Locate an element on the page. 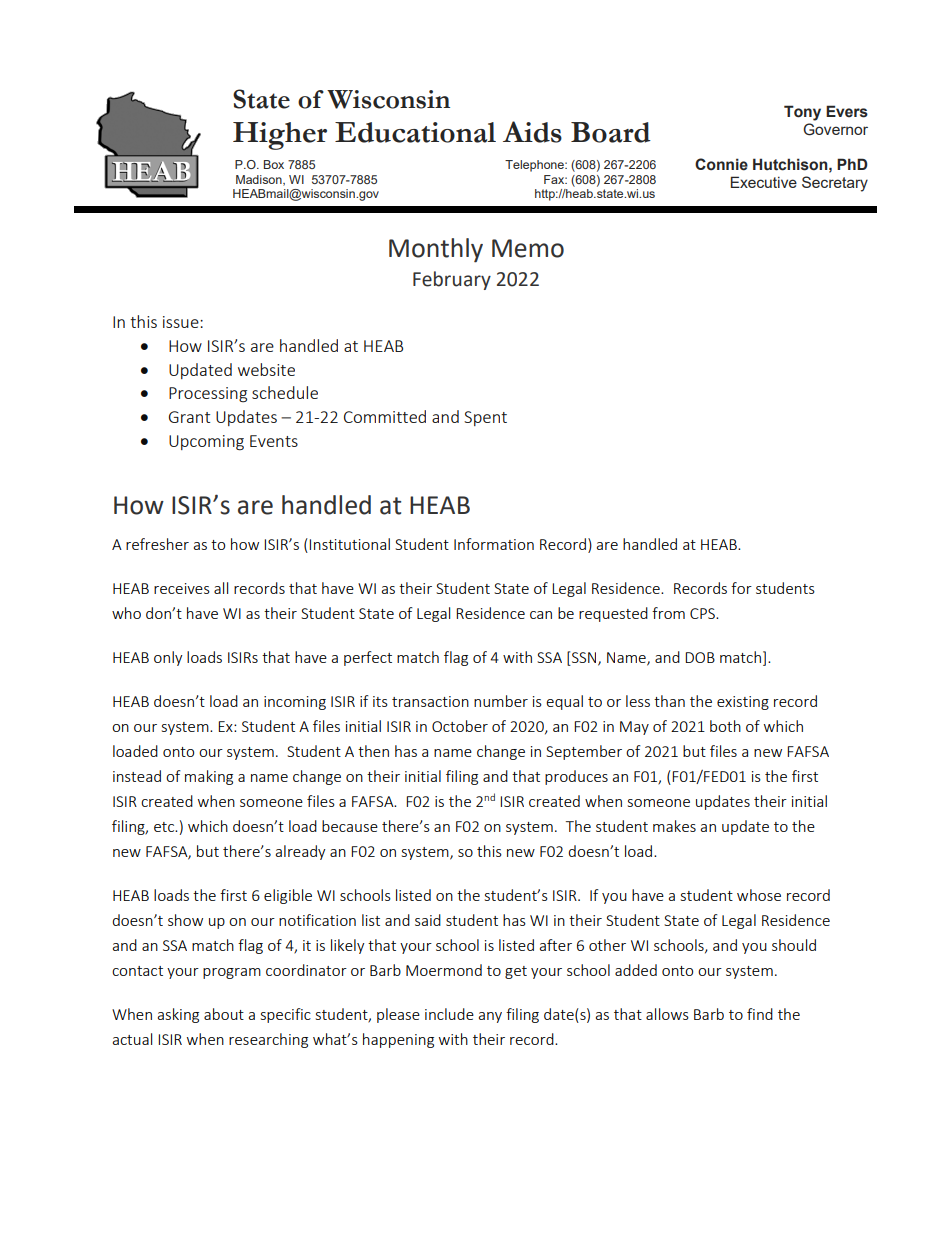  Connie is located at coordinates (721, 164).
